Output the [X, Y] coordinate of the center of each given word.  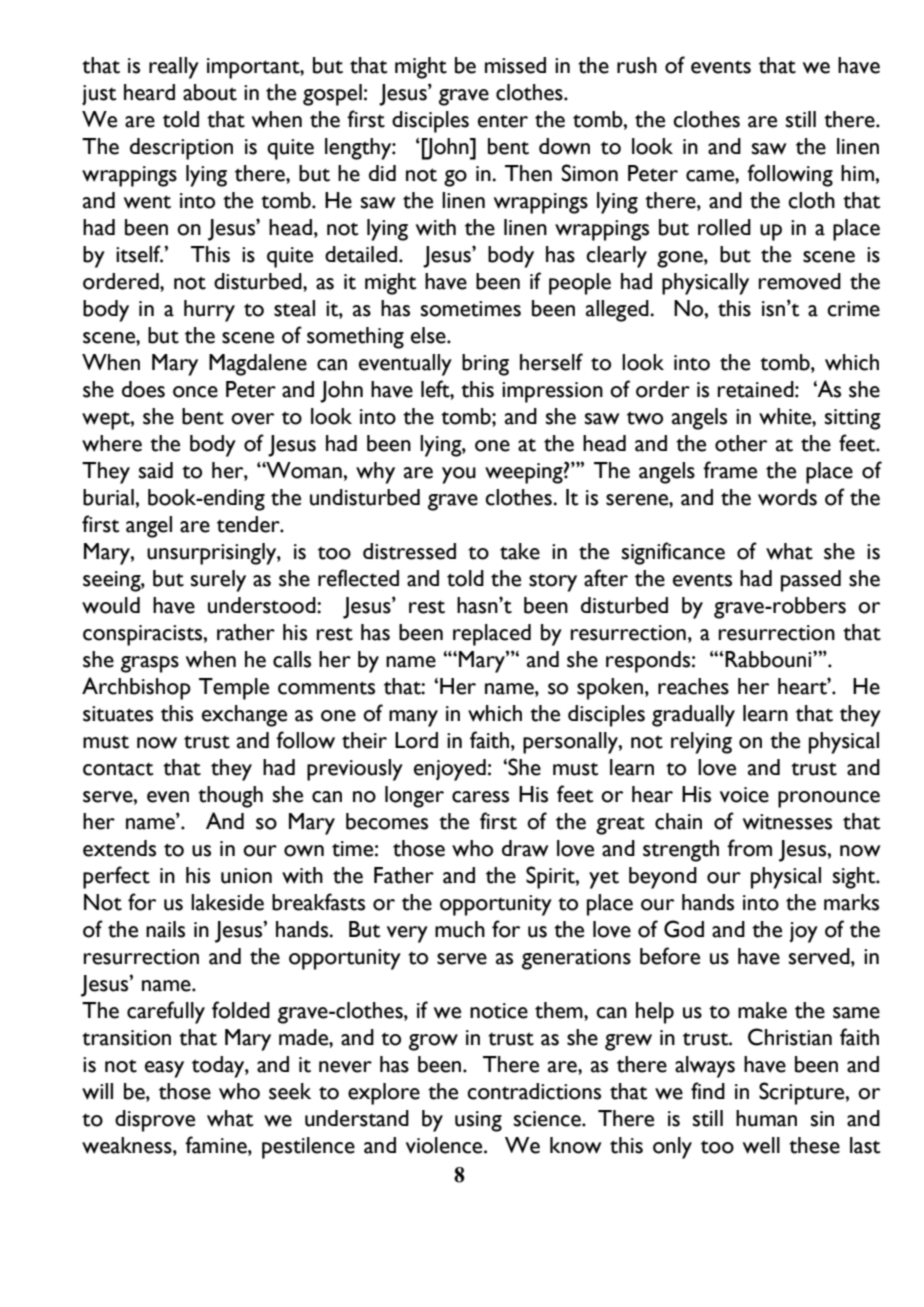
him [858, 173]
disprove [155, 1121]
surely [218, 581]
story [553, 583]
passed [811, 581]
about [210, 92]
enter [503, 121]
